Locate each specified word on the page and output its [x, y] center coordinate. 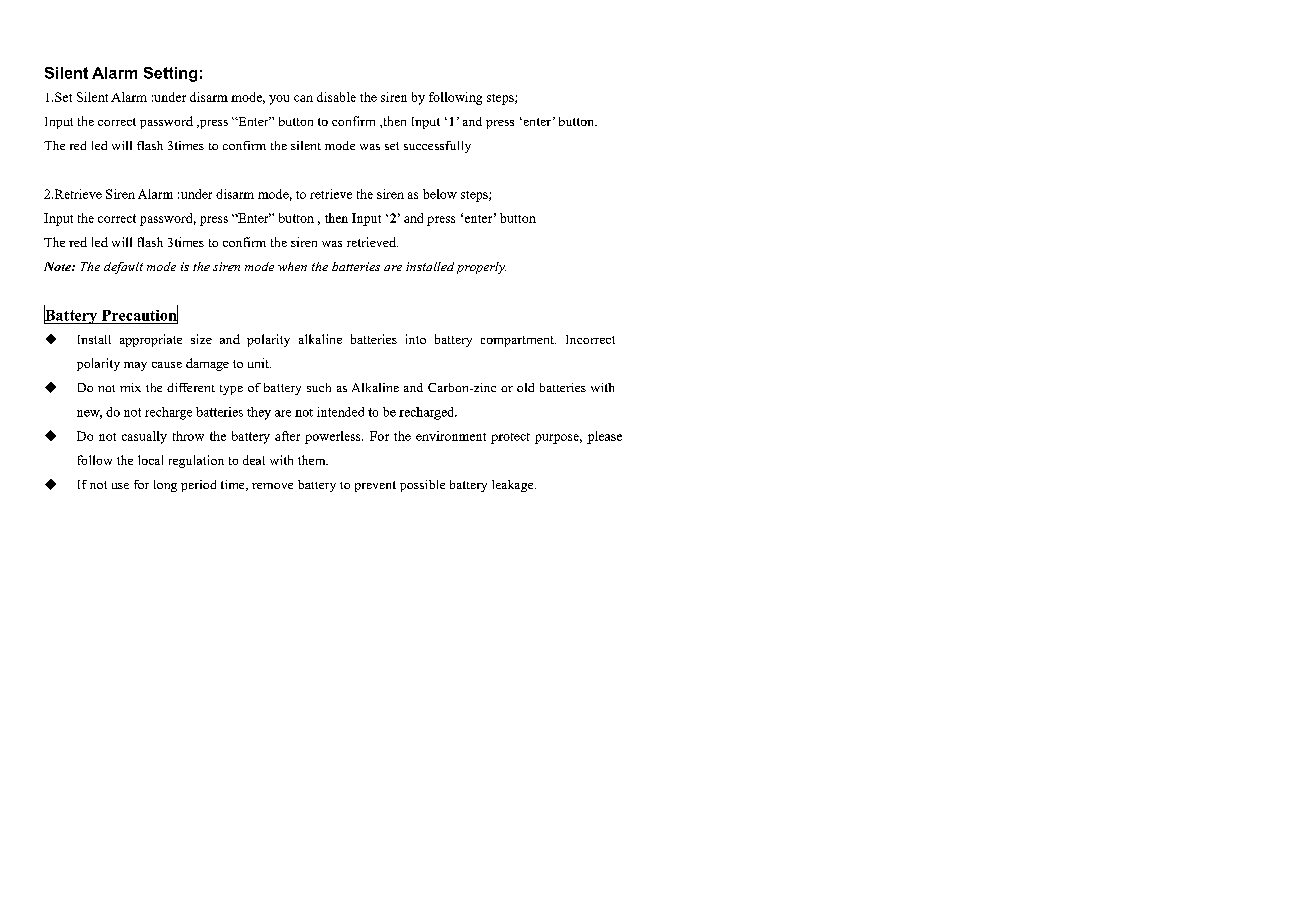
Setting [170, 74]
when [292, 266]
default [123, 268]
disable [336, 97]
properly [481, 268]
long [165, 486]
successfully [437, 147]
